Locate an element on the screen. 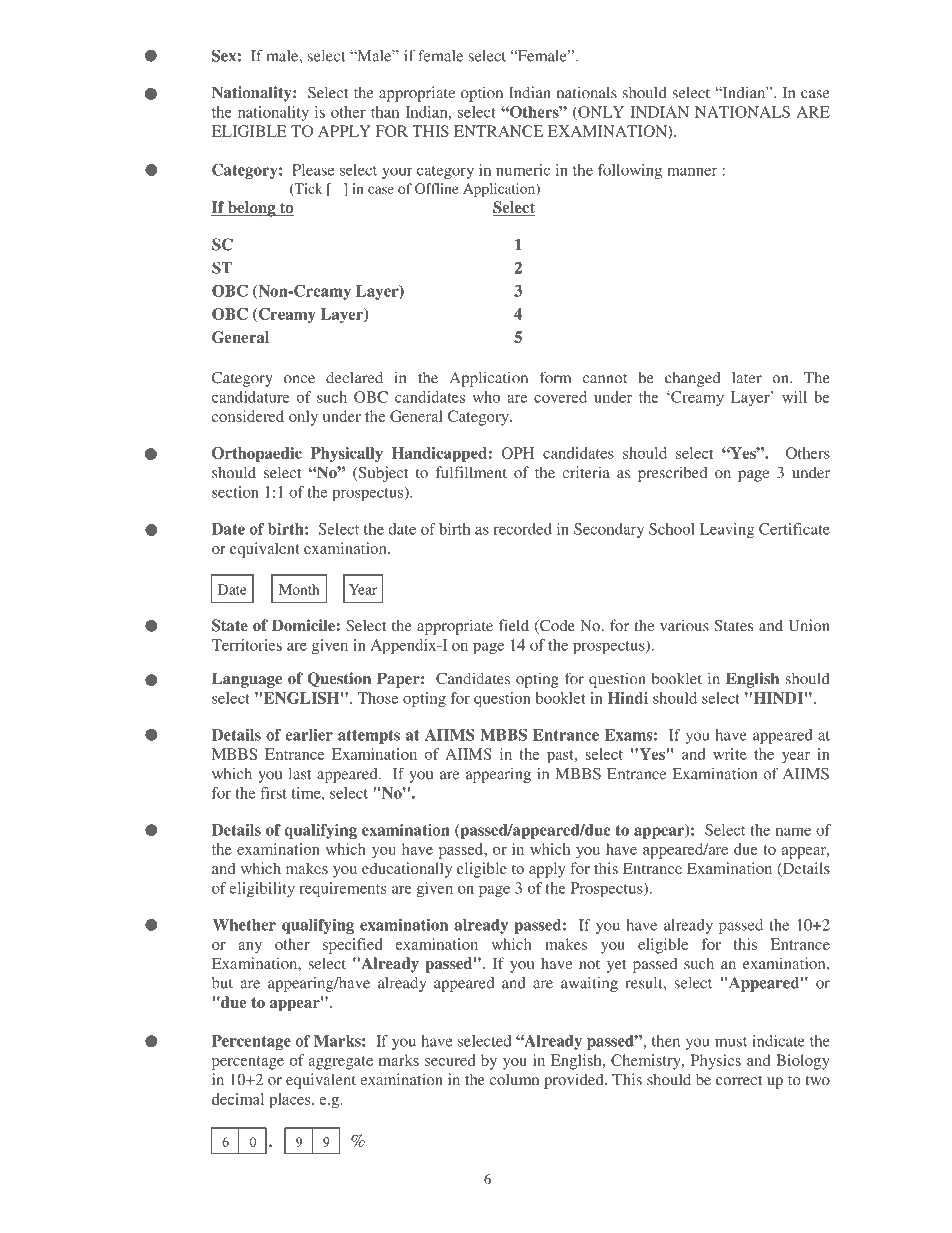 This screenshot has width=952, height=1233. Please is located at coordinates (313, 170).
